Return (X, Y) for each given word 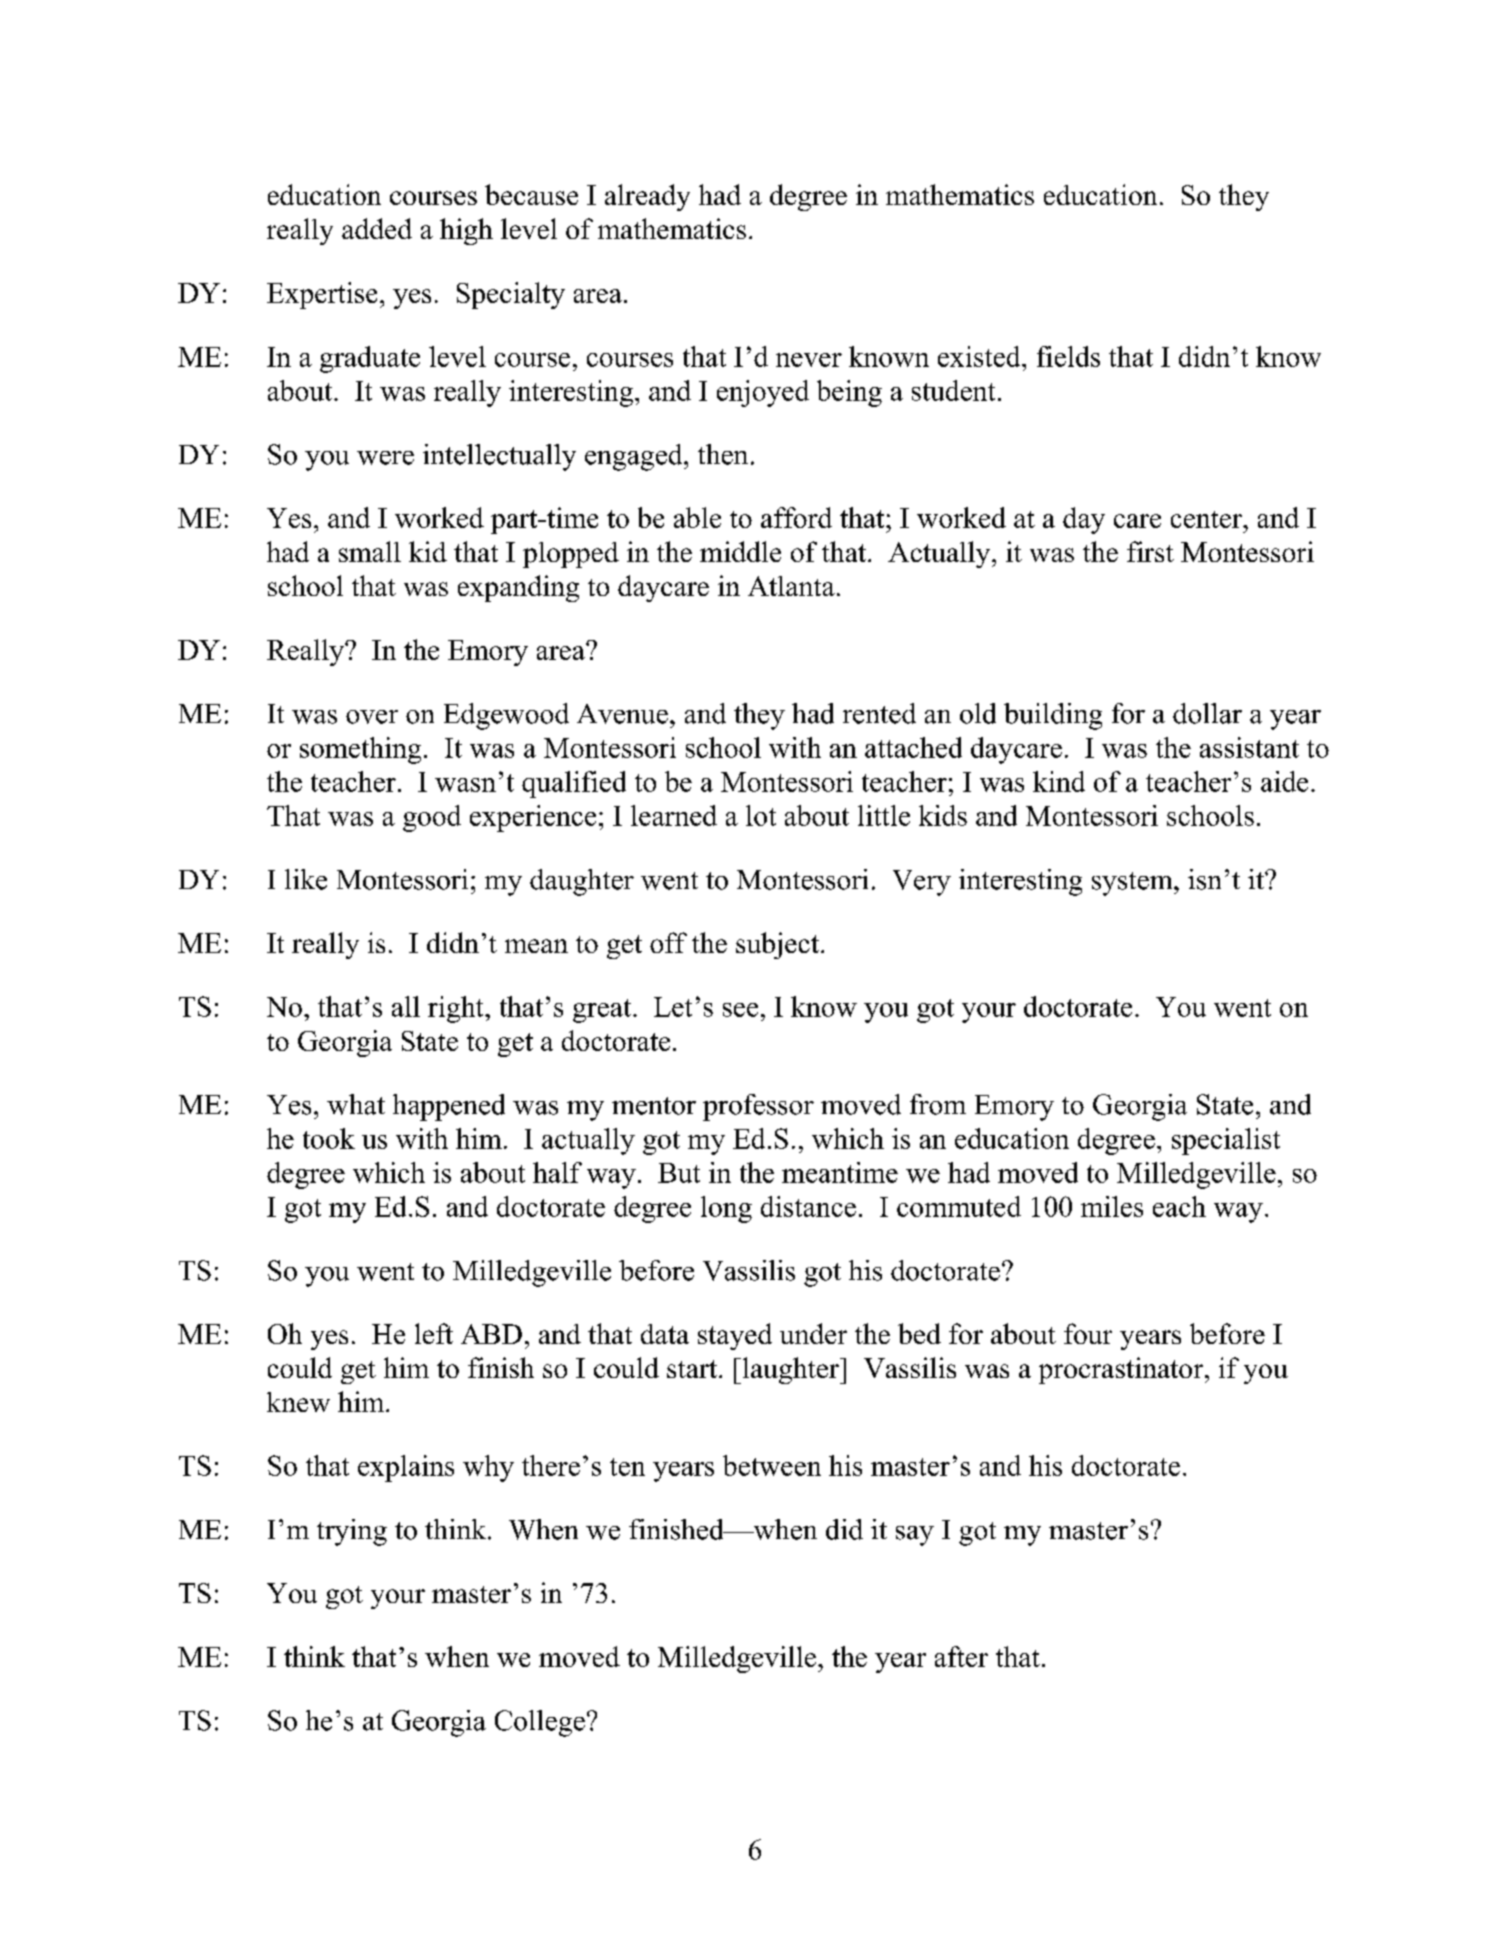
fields (1068, 356)
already (647, 197)
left (434, 1333)
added (377, 228)
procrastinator (1122, 1370)
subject (777, 945)
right (457, 1009)
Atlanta (791, 586)
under (813, 1333)
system (1133, 884)
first (1150, 551)
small (370, 551)
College (540, 1723)
